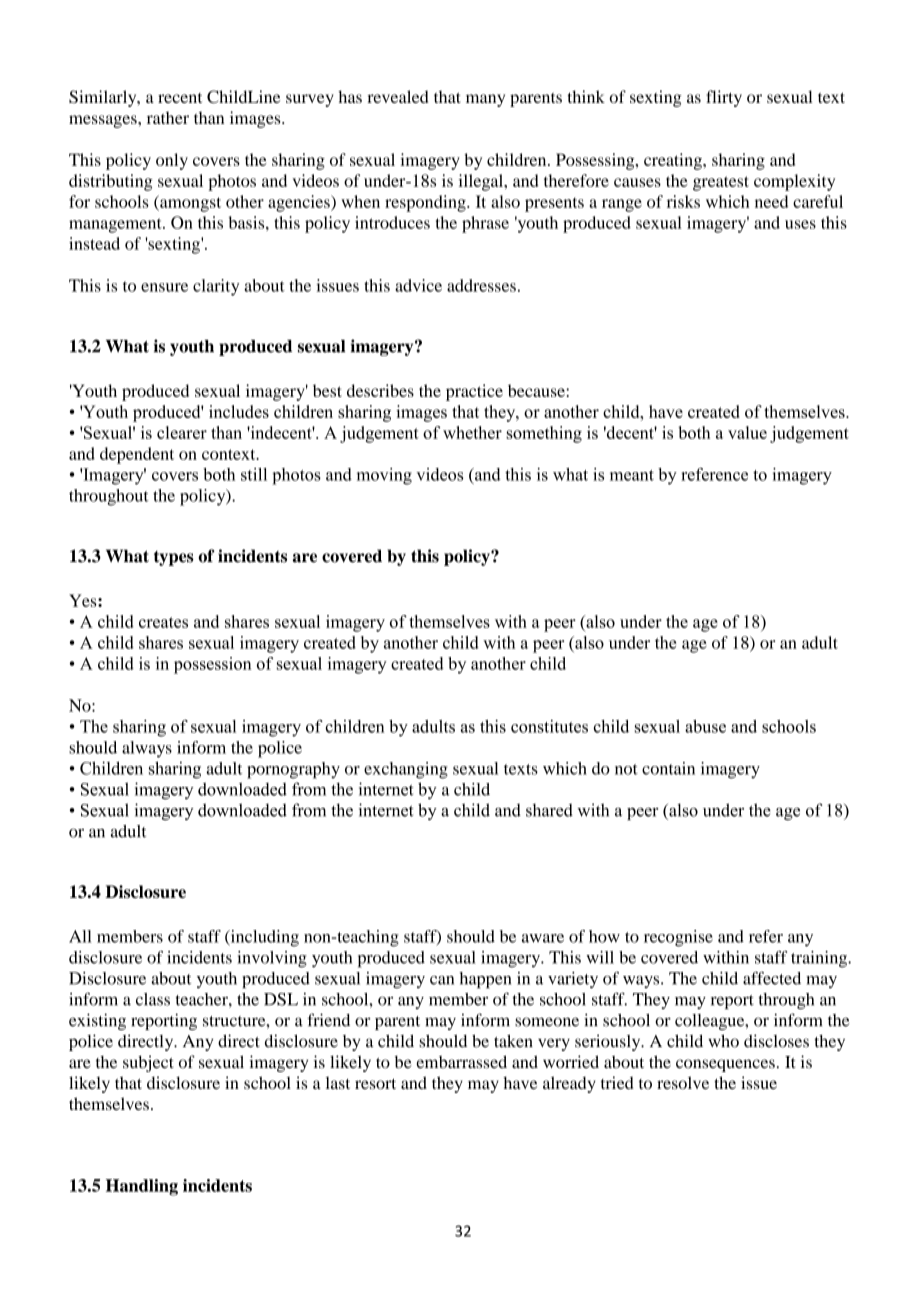 This page has height=1316, width=903. Describe the element at coordinates (705, 726) in the page. I see `abuse` at that location.
